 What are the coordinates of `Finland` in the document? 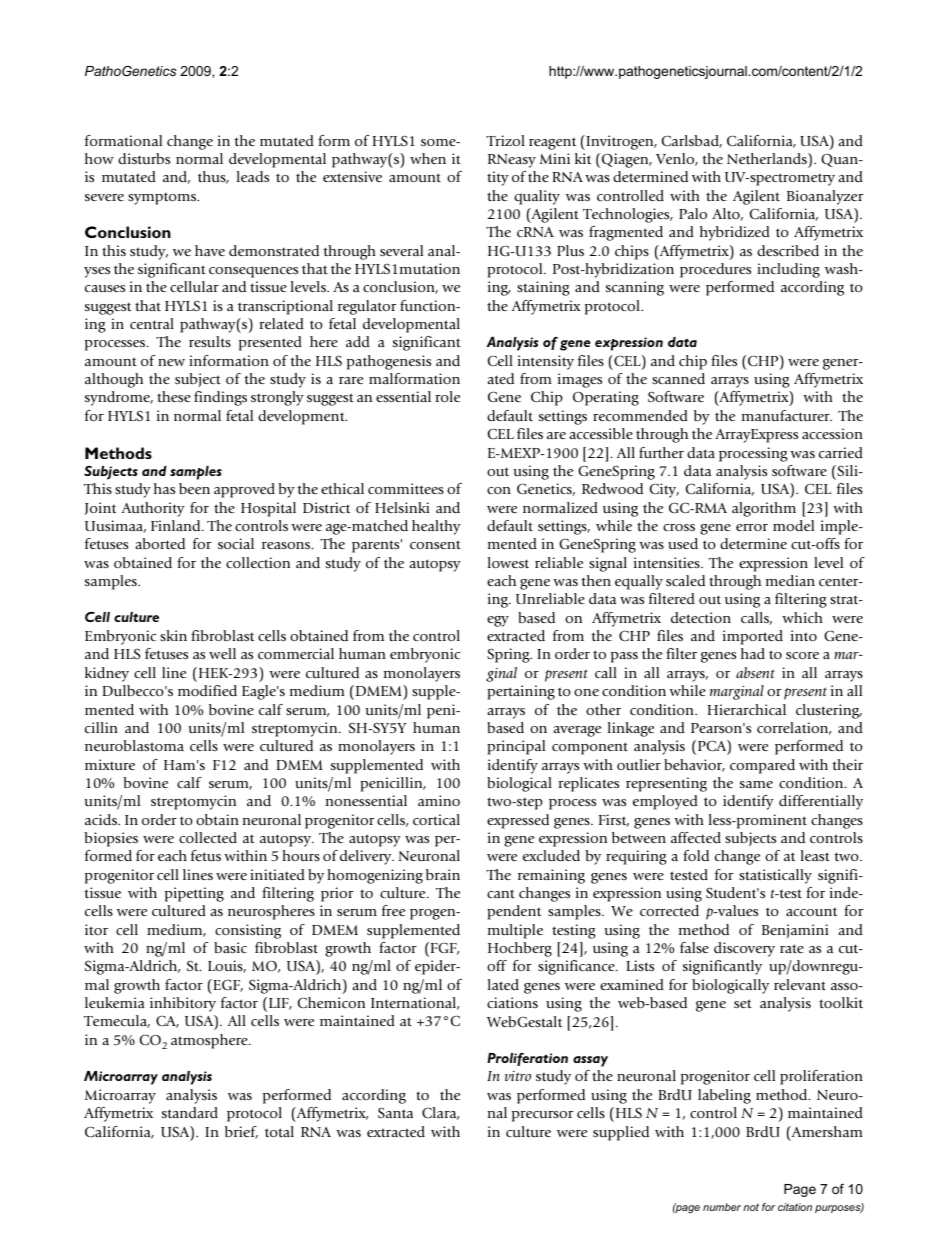 It's located at (177, 525).
